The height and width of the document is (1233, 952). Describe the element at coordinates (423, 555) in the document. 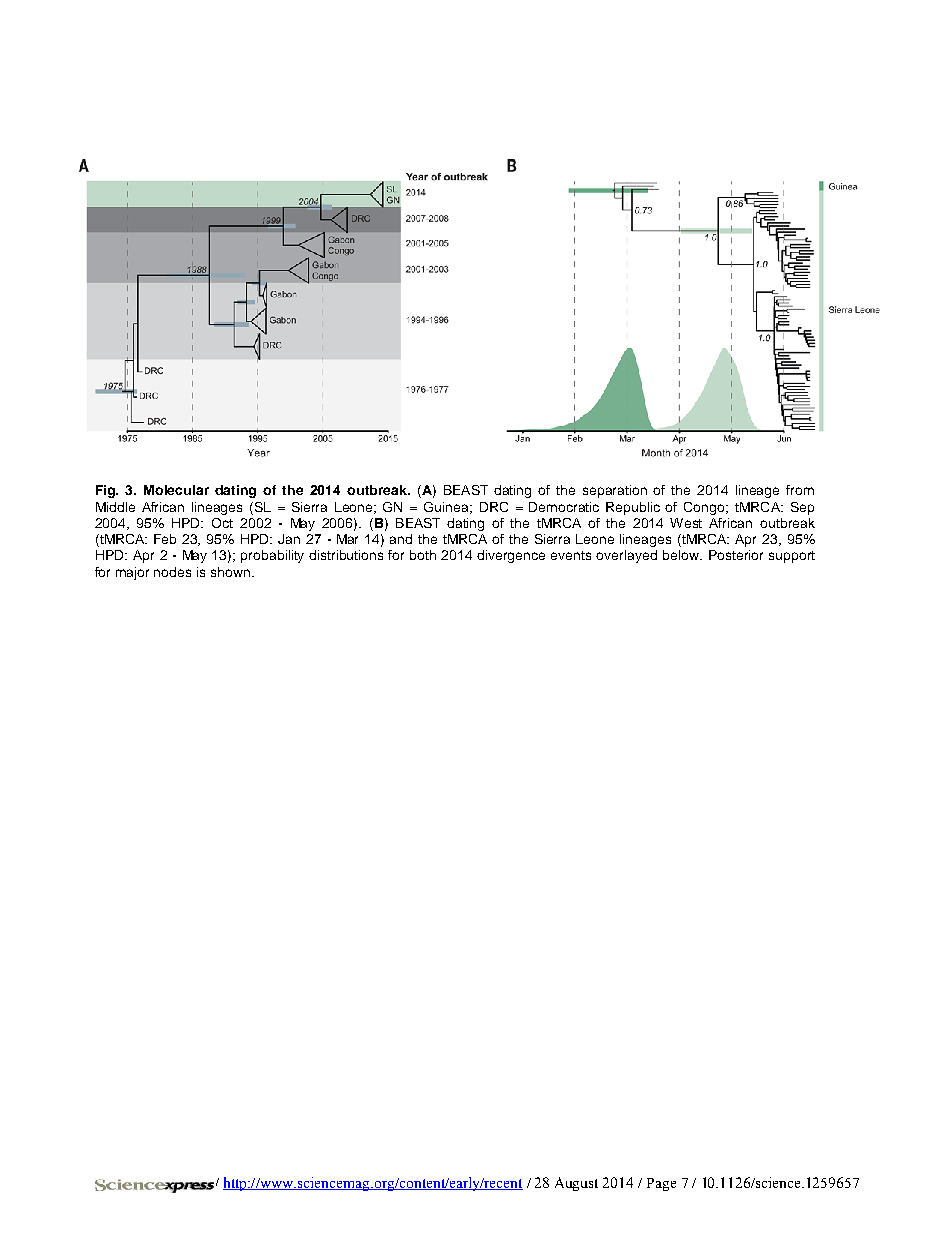

I see `both` at that location.
